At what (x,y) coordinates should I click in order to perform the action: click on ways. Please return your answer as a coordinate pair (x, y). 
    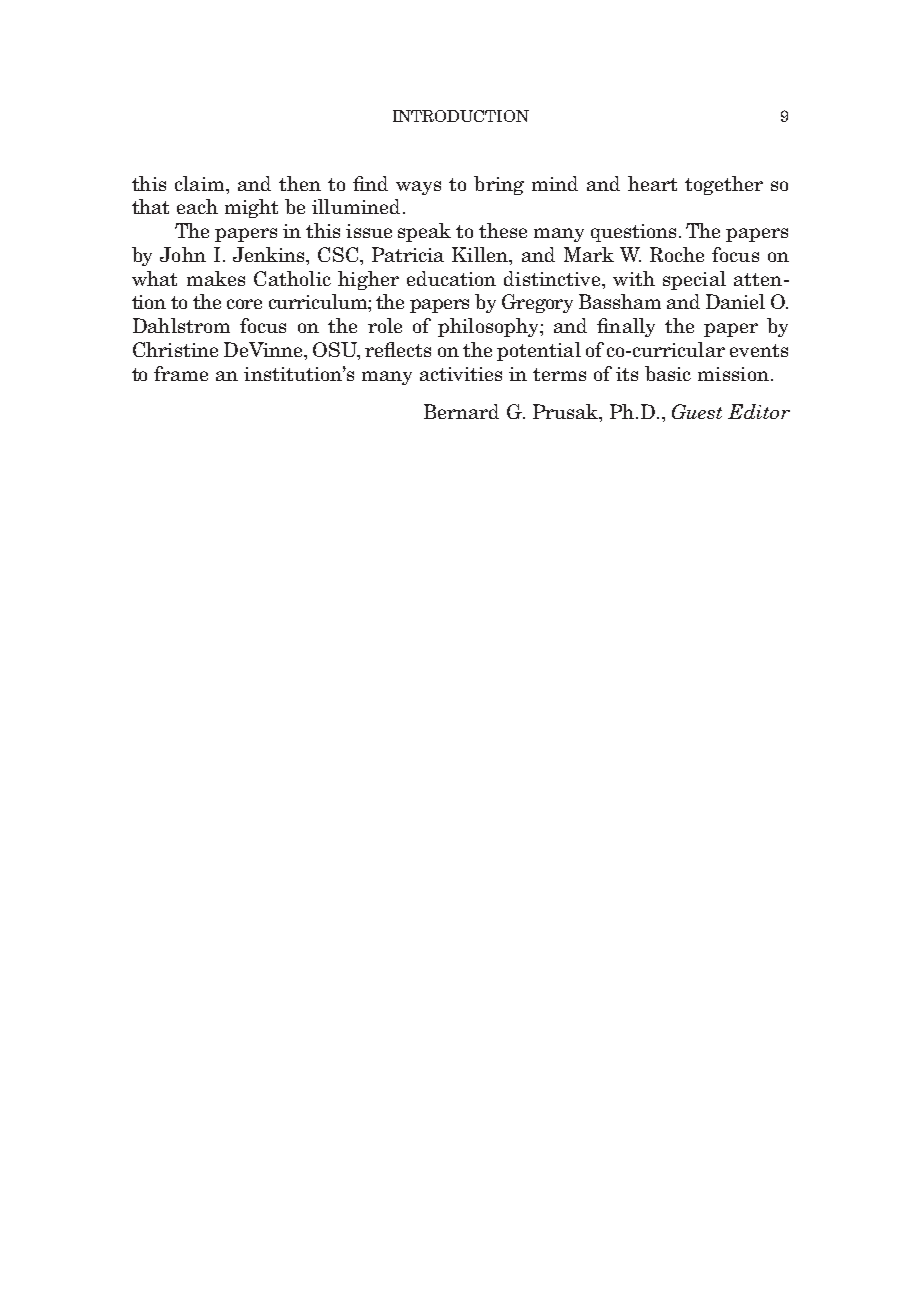
    Looking at the image, I should click on (418, 188).
